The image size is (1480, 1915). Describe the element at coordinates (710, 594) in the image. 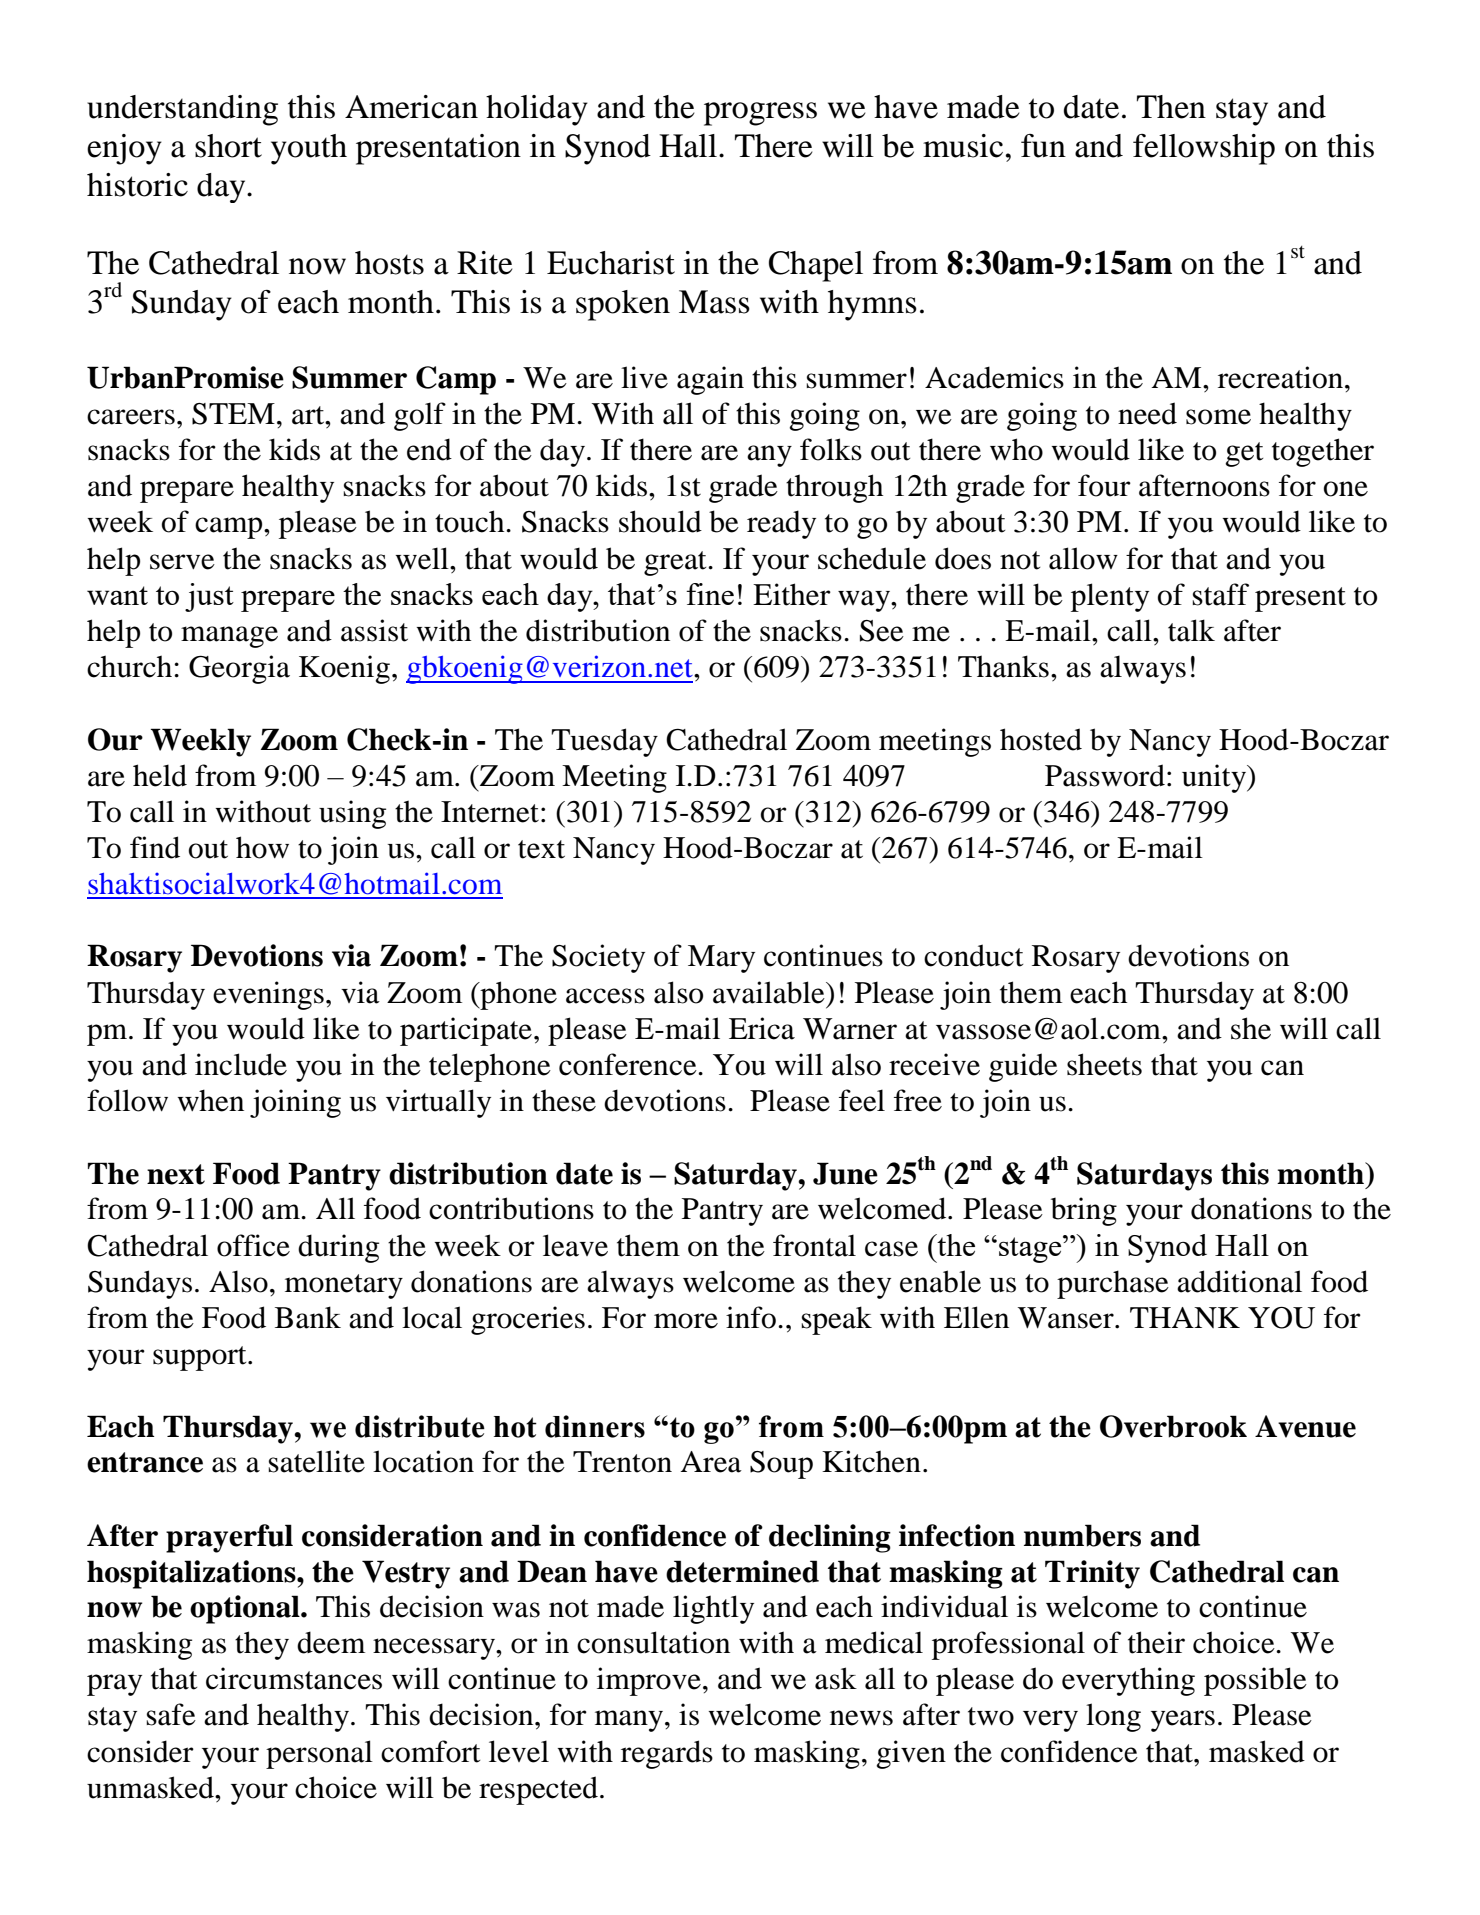

I see `fine` at that location.
